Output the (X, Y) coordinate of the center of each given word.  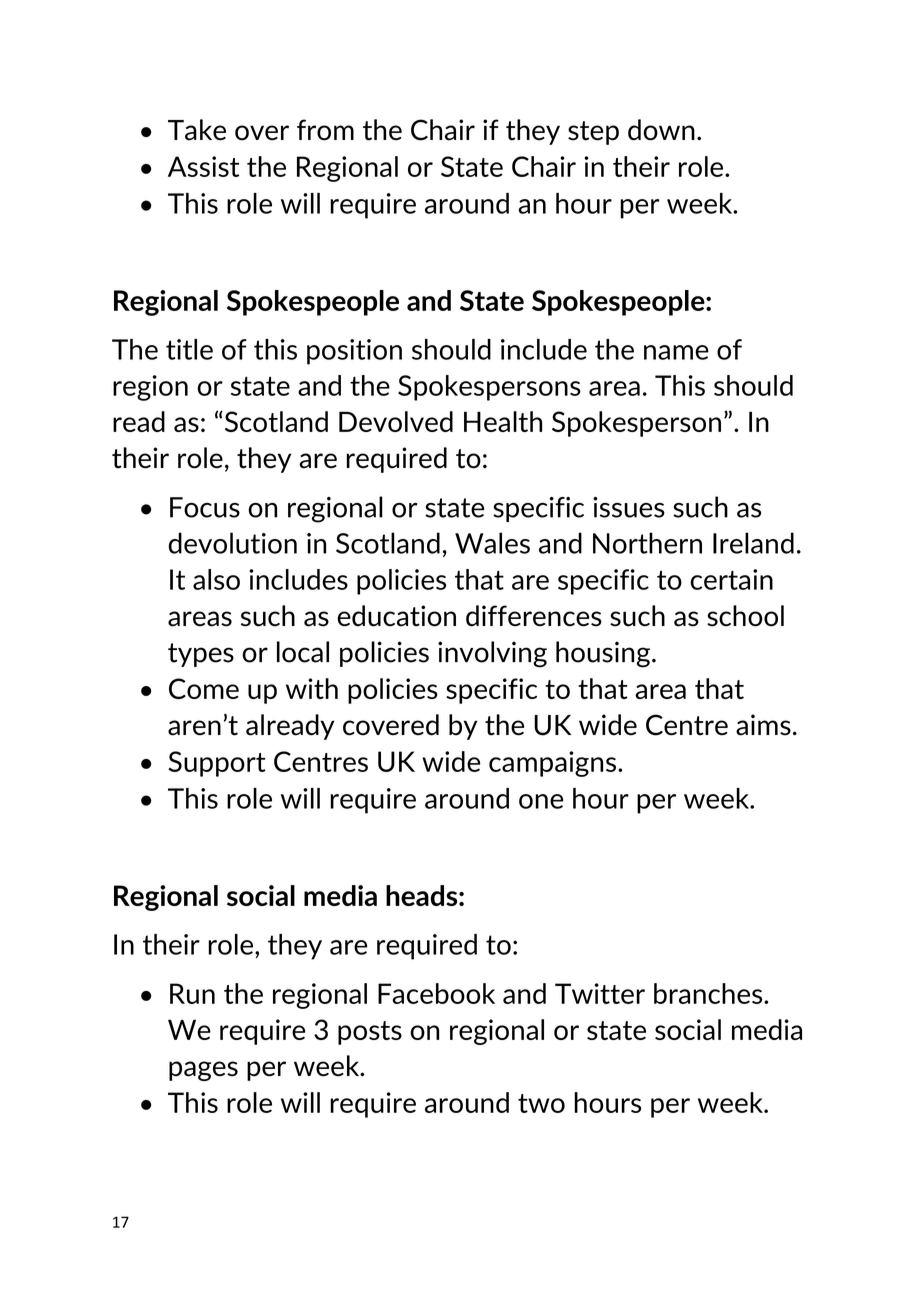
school (745, 616)
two (541, 1103)
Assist (203, 166)
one (541, 801)
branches (709, 993)
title (189, 349)
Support (217, 764)
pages (203, 1071)
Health (503, 421)
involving (492, 654)
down (661, 130)
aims (763, 725)
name (676, 352)
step (593, 133)
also (216, 579)
